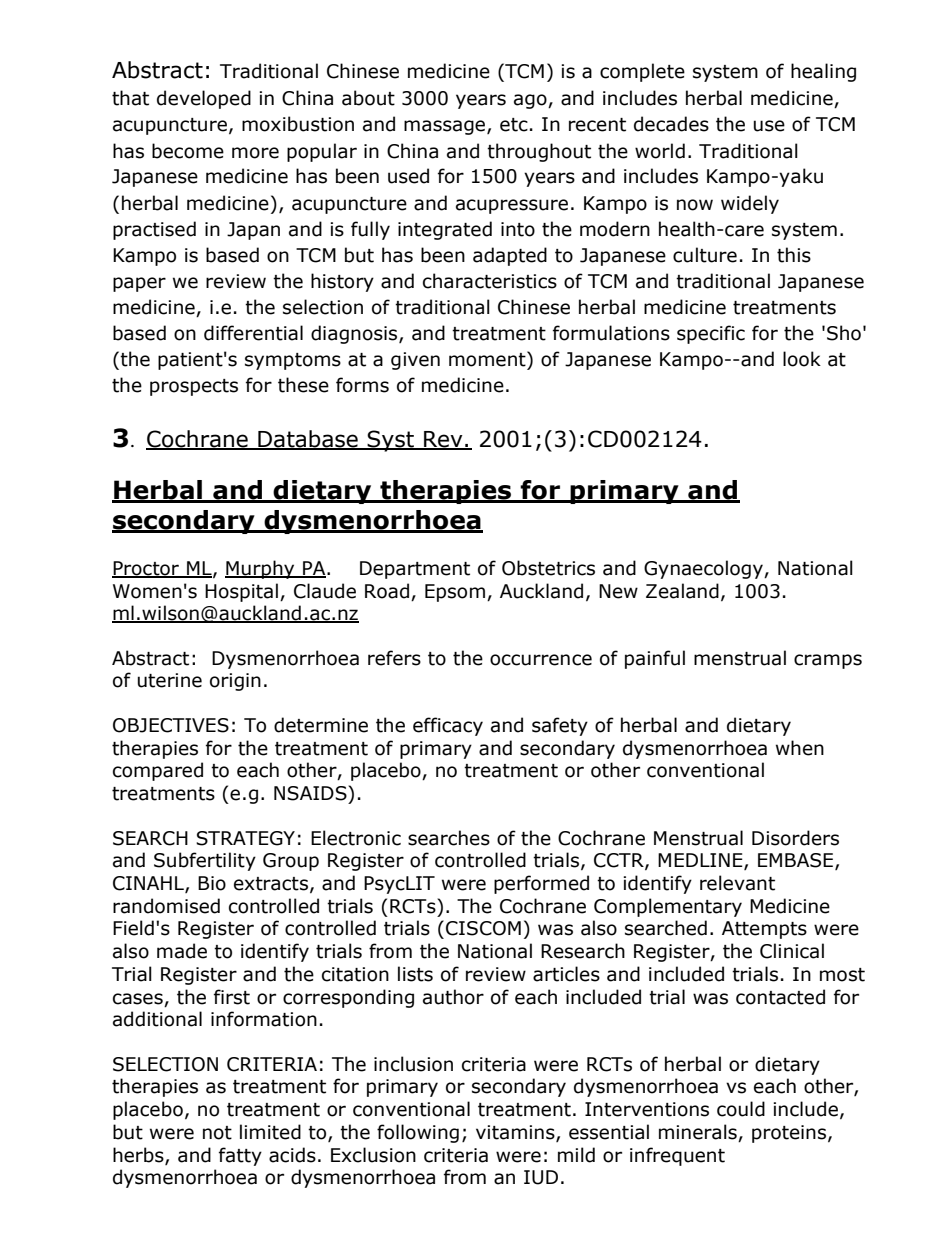 The height and width of the page is (1233, 952). What do you see at coordinates (823, 72) in the page?
I see `healing` at bounding box center [823, 72].
